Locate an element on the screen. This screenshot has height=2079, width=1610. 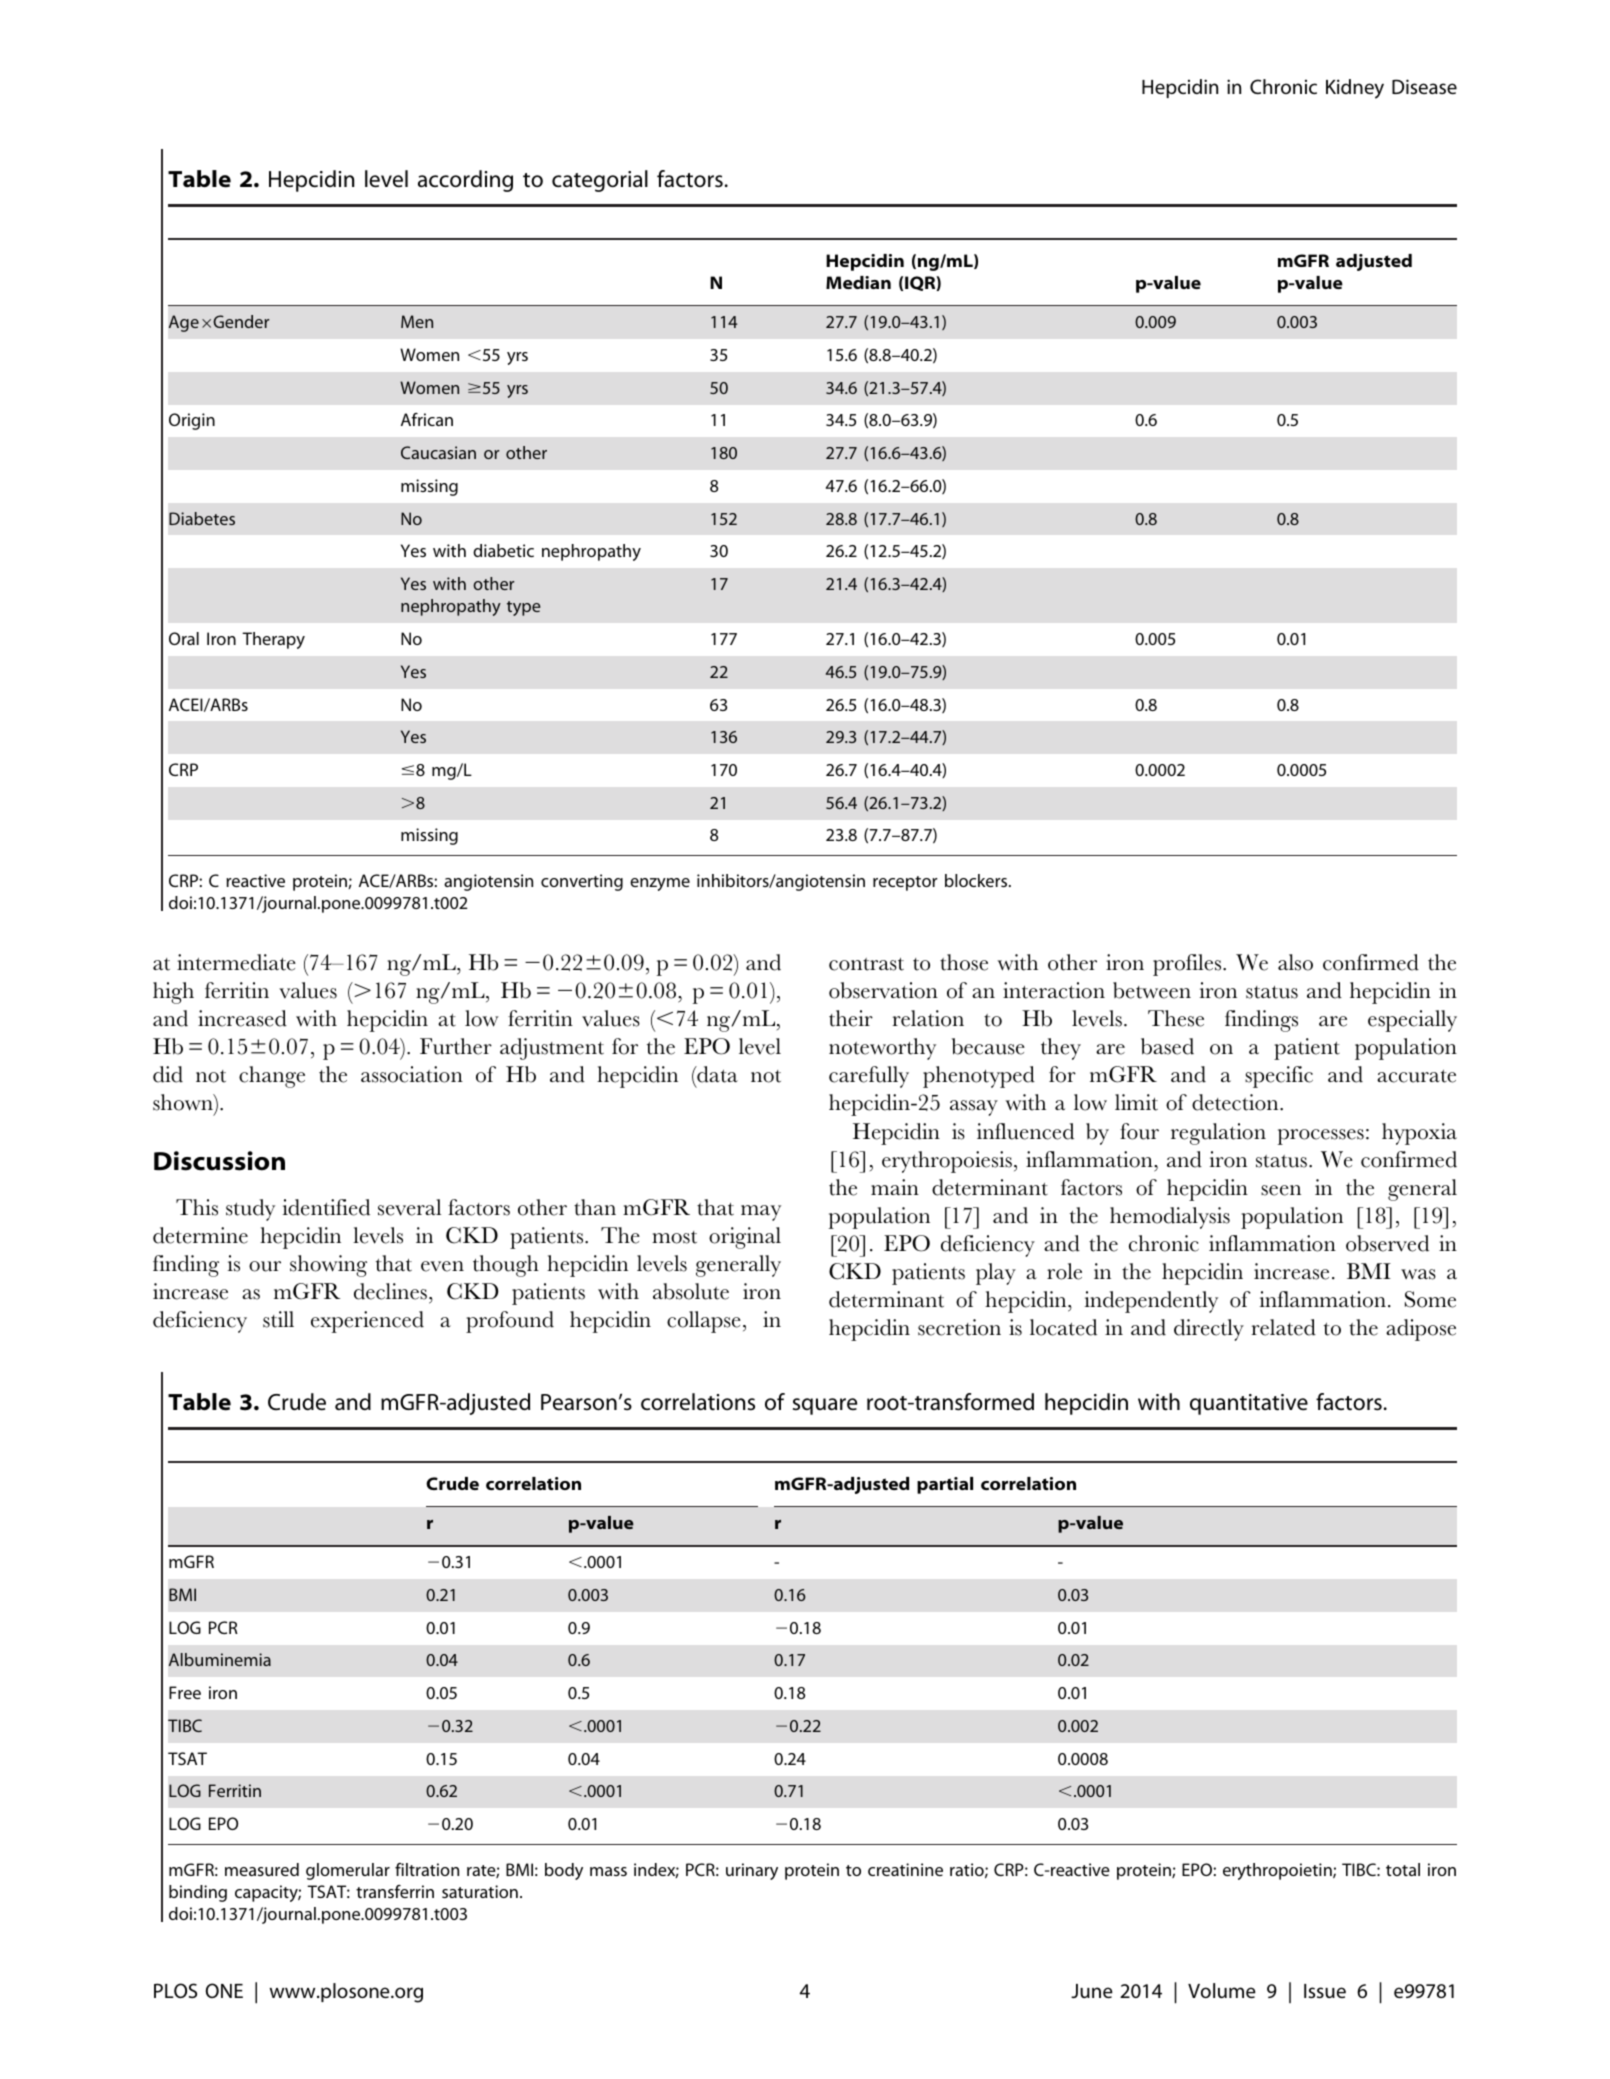
Disease is located at coordinates (1424, 86).
